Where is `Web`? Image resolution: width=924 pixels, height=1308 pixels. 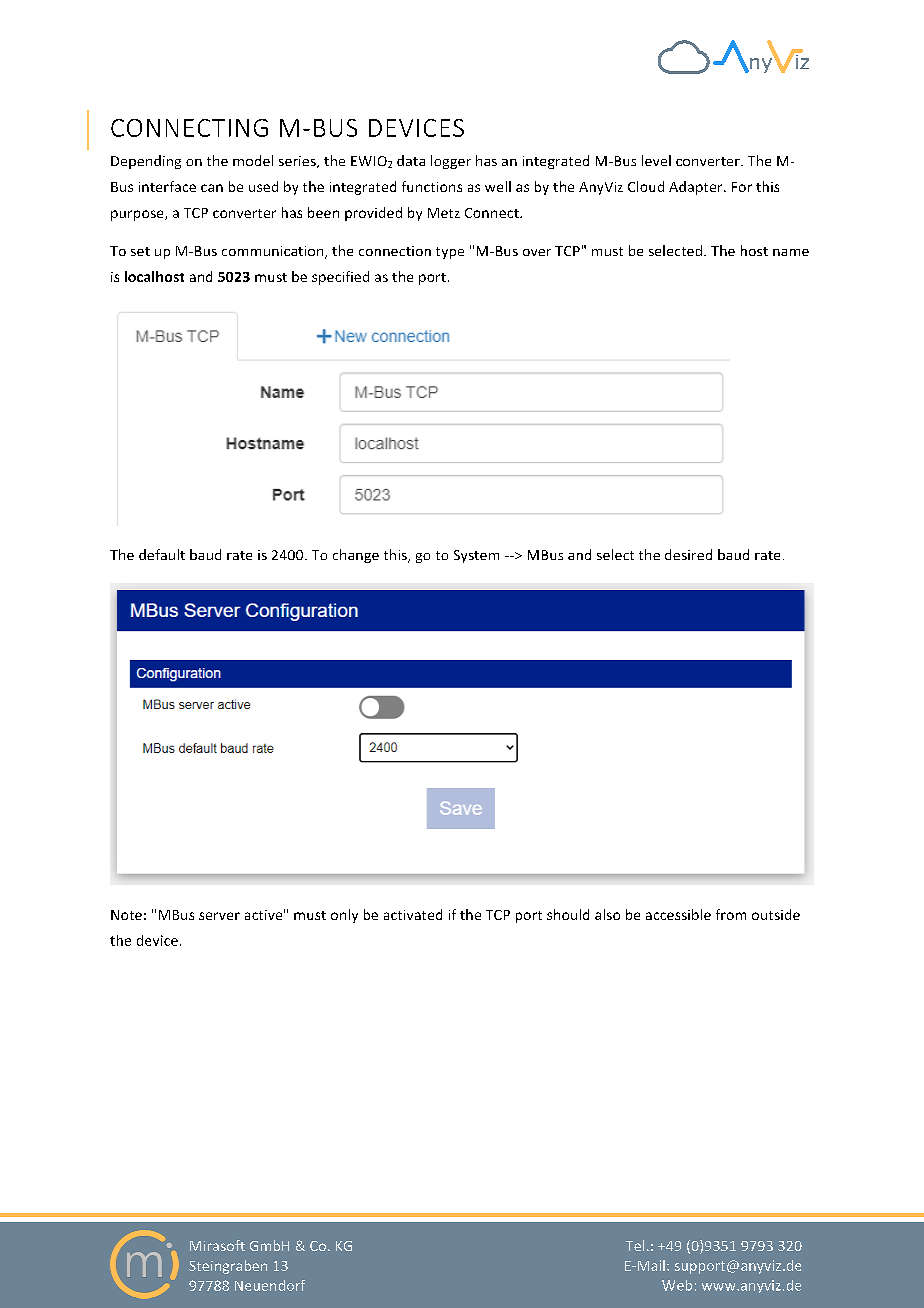
Web is located at coordinates (677, 1285).
